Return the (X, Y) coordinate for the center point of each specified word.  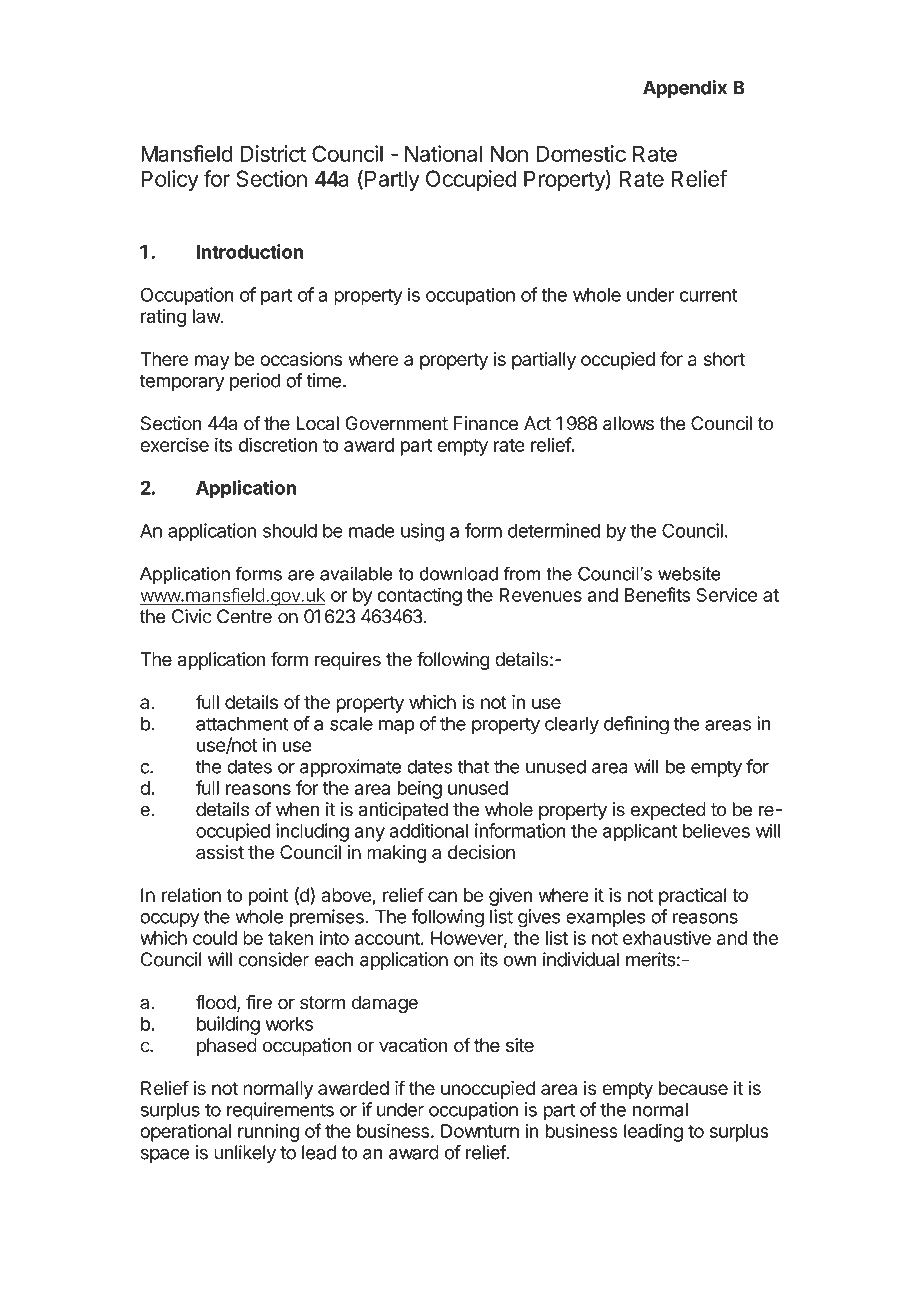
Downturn (480, 1131)
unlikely (245, 1154)
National (443, 153)
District (273, 153)
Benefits (657, 594)
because (693, 1088)
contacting (419, 596)
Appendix (685, 89)
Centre (244, 616)
